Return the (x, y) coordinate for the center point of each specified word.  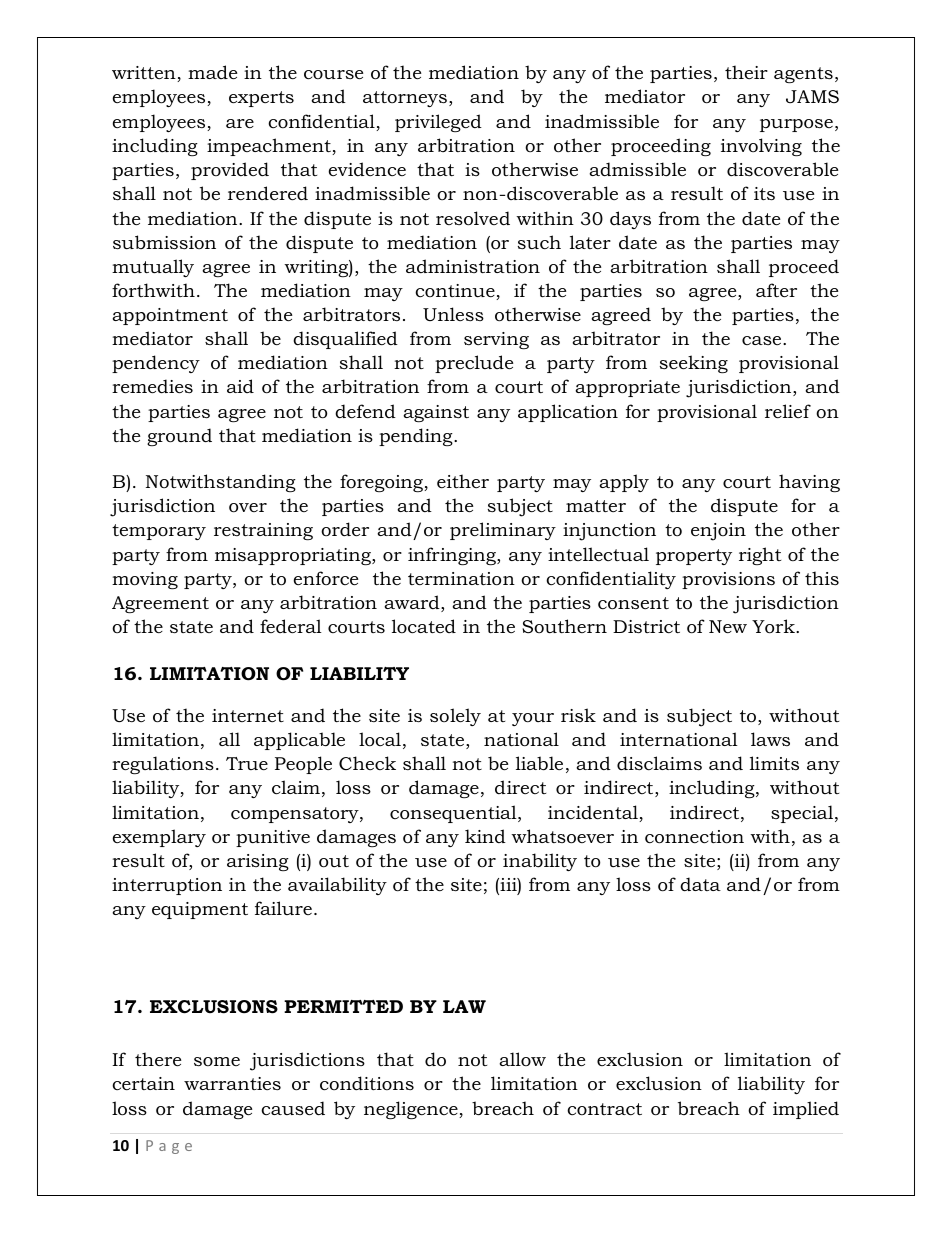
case (763, 340)
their (746, 72)
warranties (232, 1083)
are (240, 123)
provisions (728, 580)
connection (694, 837)
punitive (273, 838)
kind (485, 836)
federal (291, 626)
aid (240, 386)
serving (496, 340)
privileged (438, 123)
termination (461, 579)
